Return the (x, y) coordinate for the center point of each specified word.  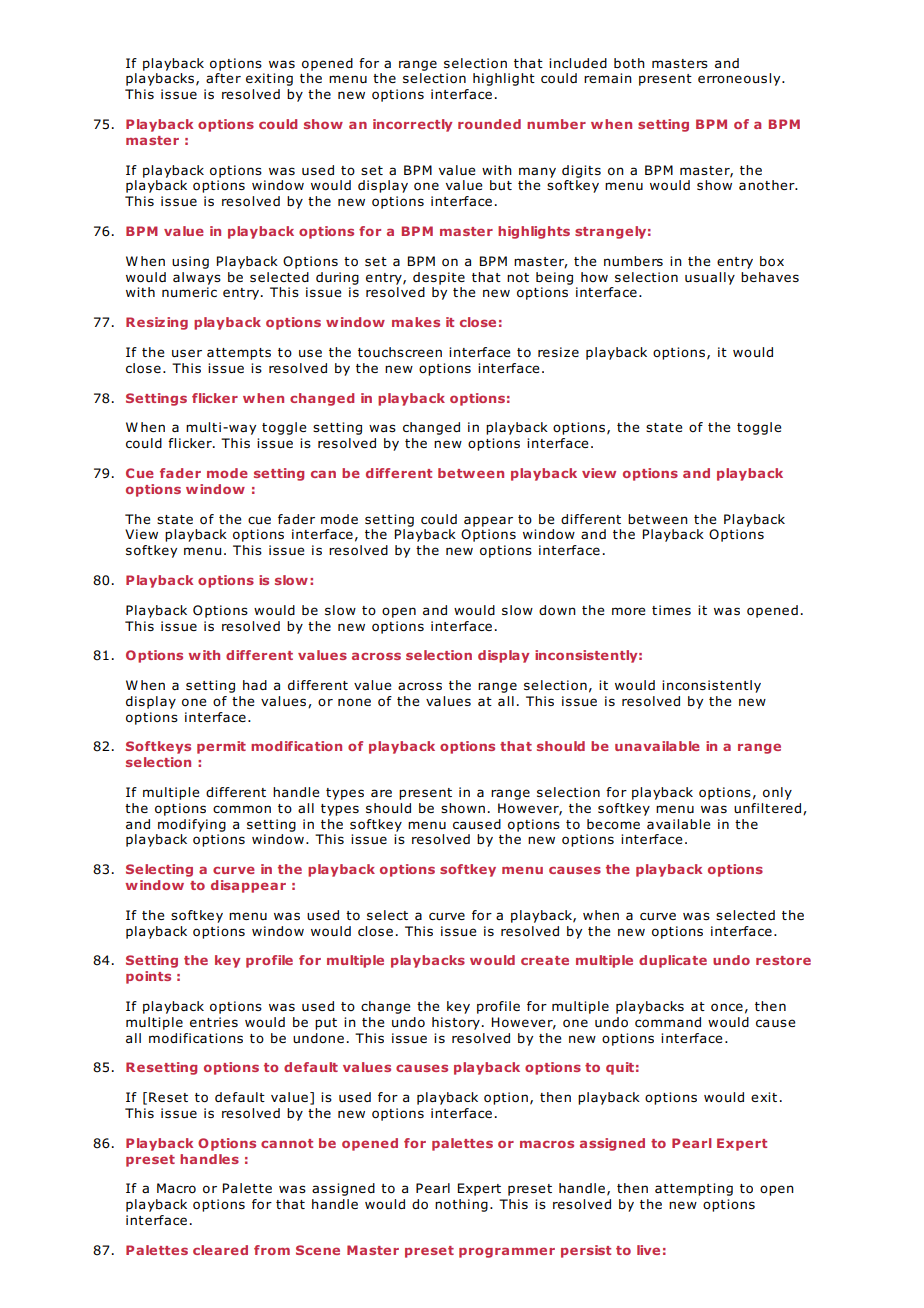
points (148, 977)
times (671, 610)
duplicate (673, 961)
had (255, 685)
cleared (220, 1250)
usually (710, 278)
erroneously (740, 79)
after (223, 78)
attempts (239, 354)
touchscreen (400, 352)
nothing (461, 1205)
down (557, 610)
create (545, 960)
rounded (489, 124)
